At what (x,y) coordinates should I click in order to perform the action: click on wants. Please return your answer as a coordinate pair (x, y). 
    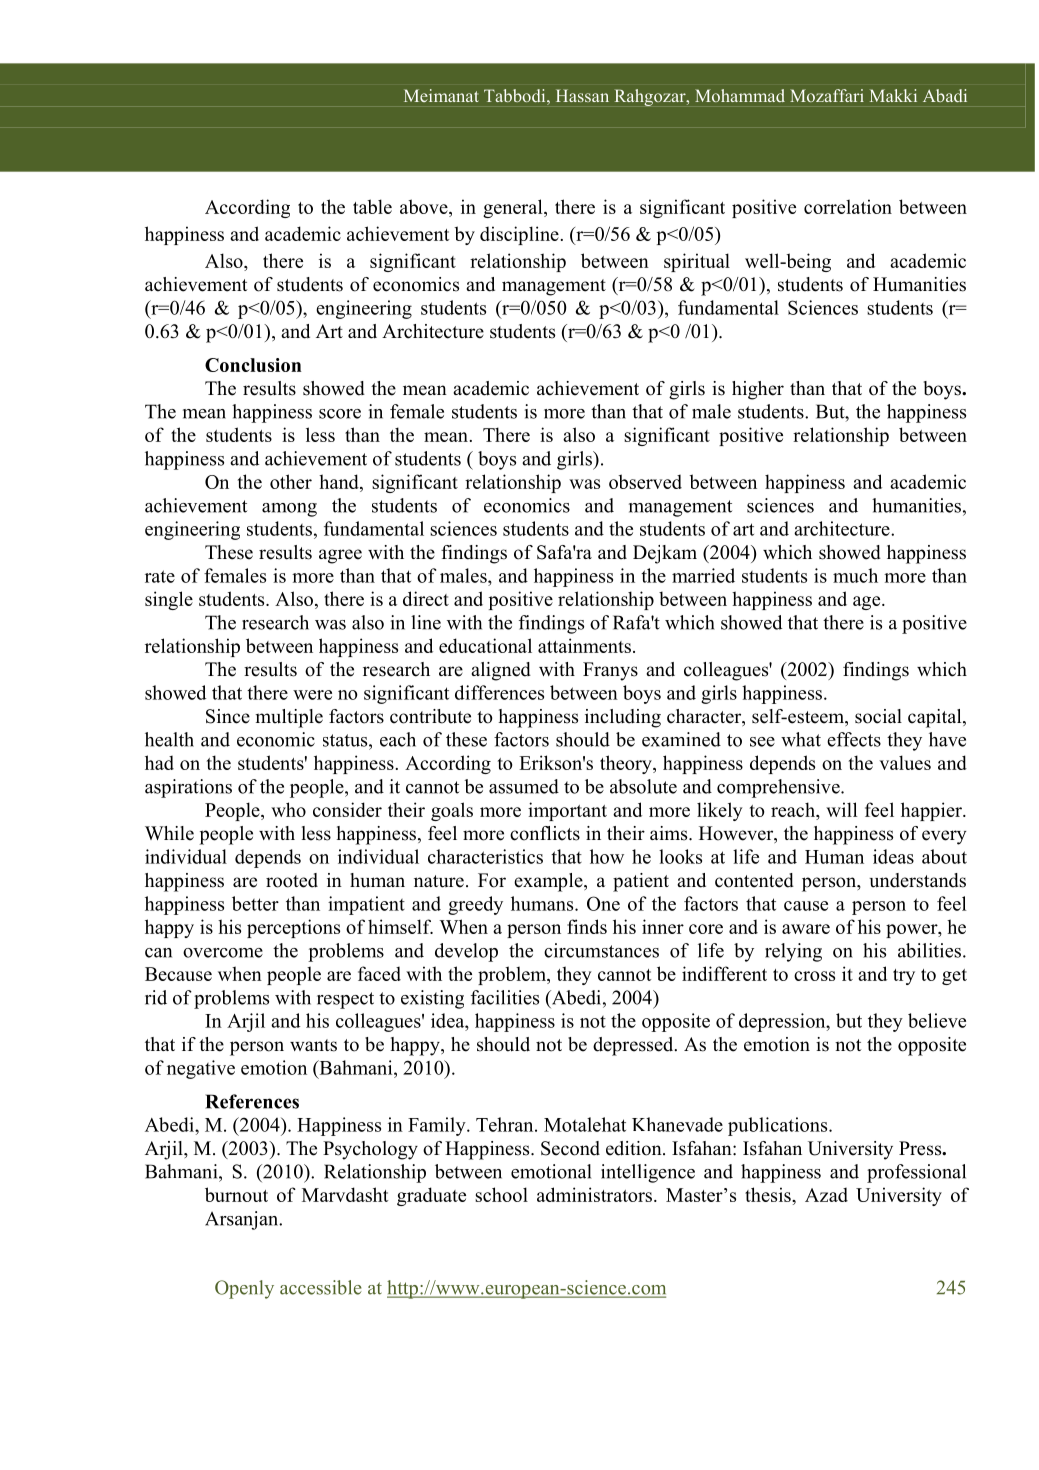
    Looking at the image, I should click on (313, 1045).
